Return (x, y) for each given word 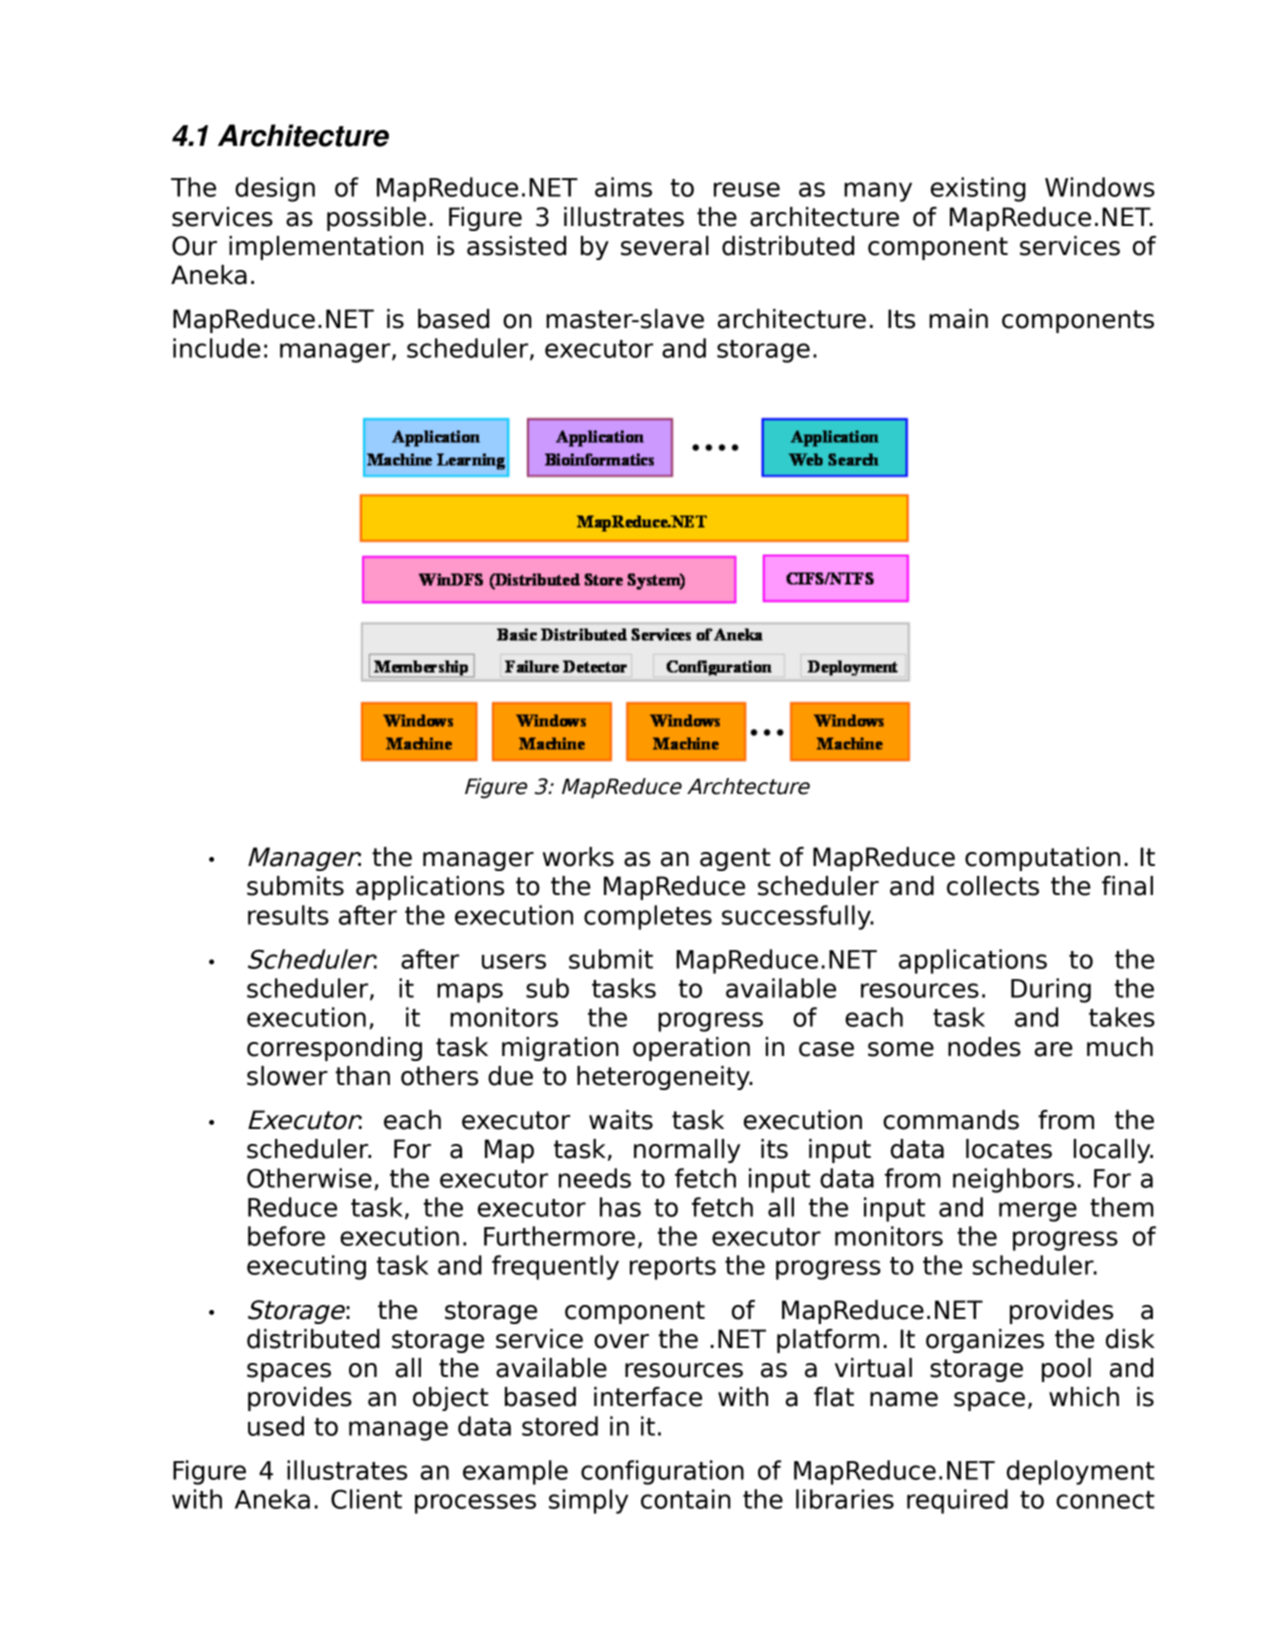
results (288, 915)
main (958, 319)
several (665, 246)
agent (735, 859)
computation (1042, 859)
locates (1009, 1149)
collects (993, 886)
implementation (326, 248)
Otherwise (309, 1178)
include (217, 348)
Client (366, 1499)
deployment (1081, 1472)
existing (978, 189)
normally (687, 1151)
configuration (662, 1472)
